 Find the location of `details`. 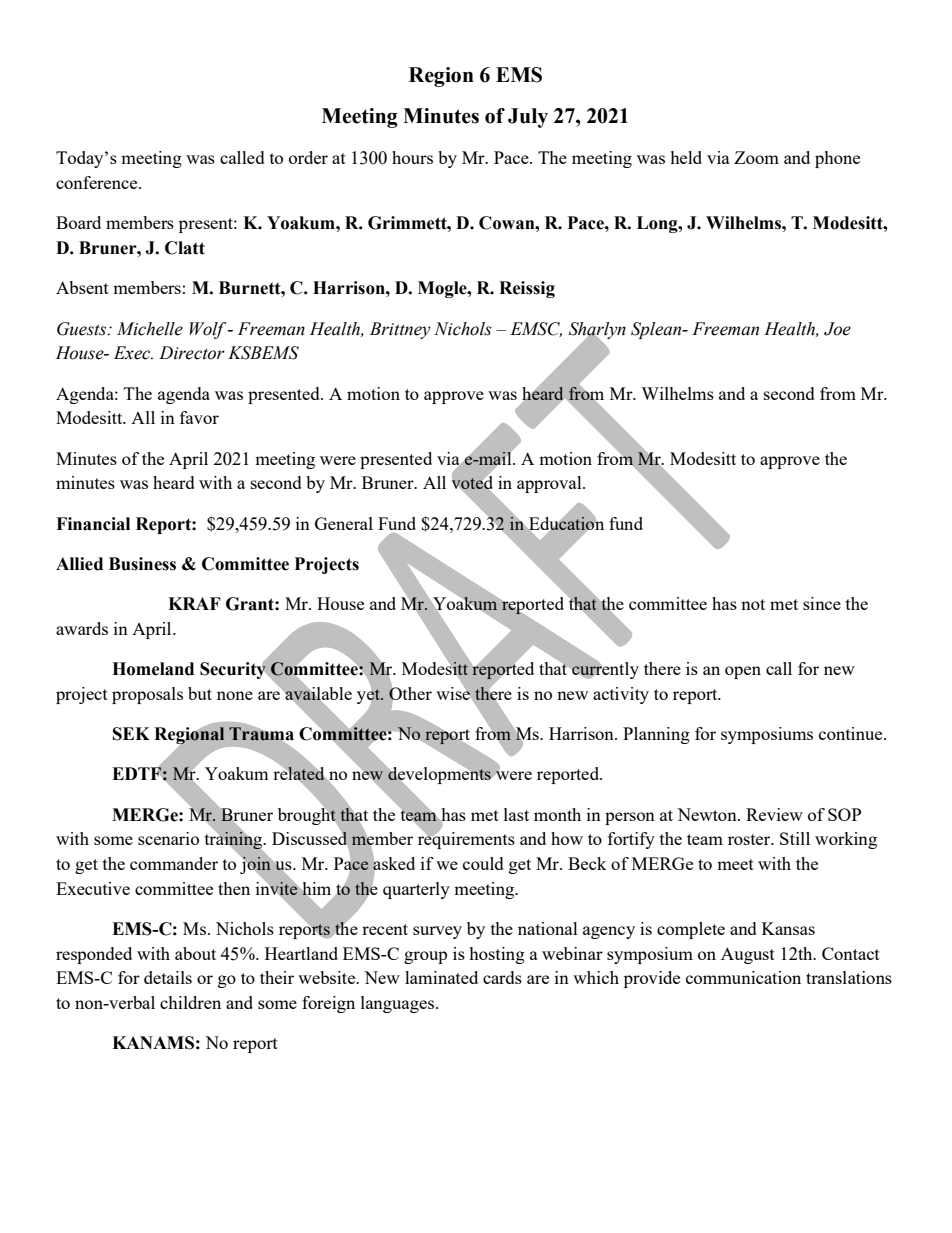

details is located at coordinates (168, 977).
